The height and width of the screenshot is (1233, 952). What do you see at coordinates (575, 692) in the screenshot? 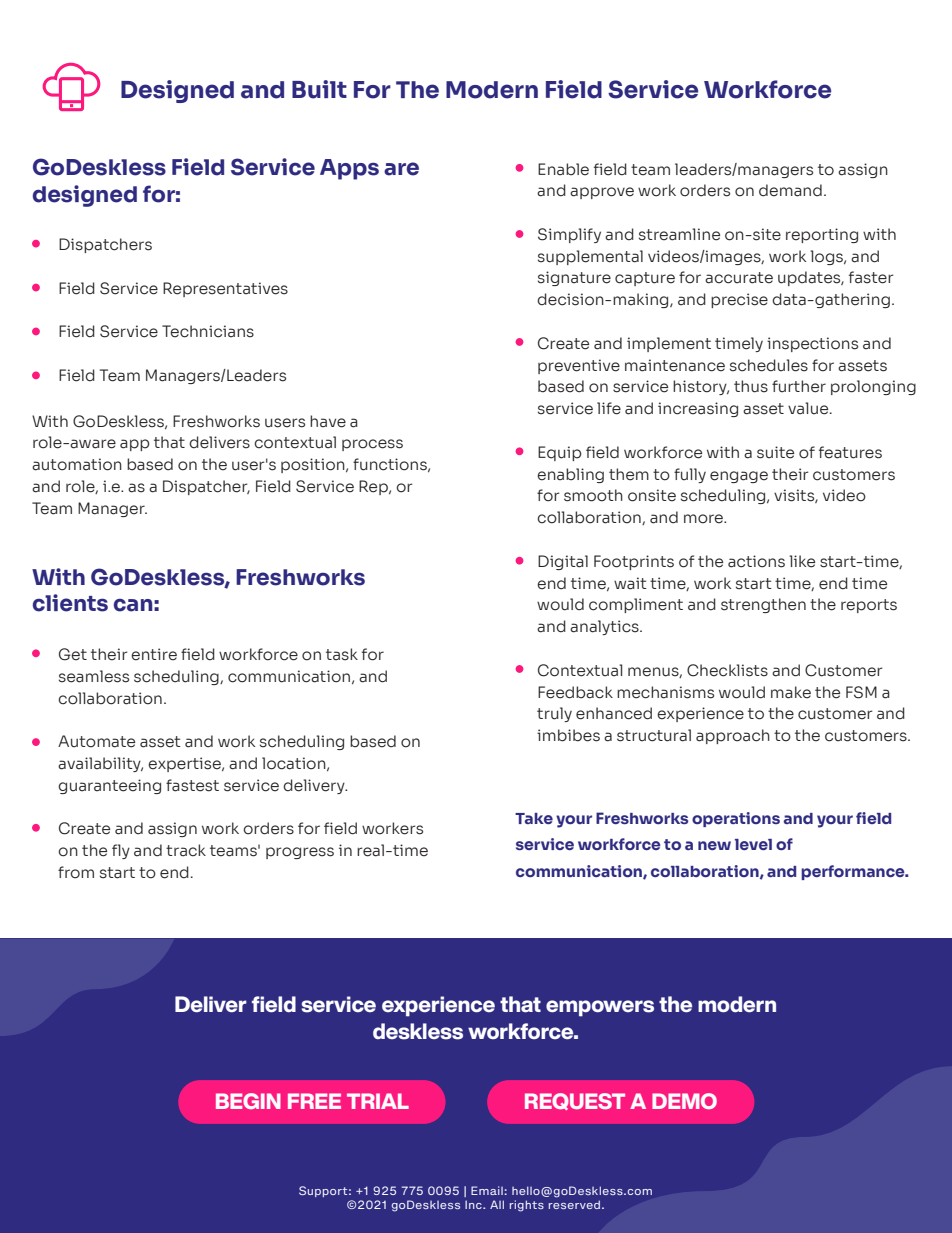
I see `Feedback` at bounding box center [575, 692].
